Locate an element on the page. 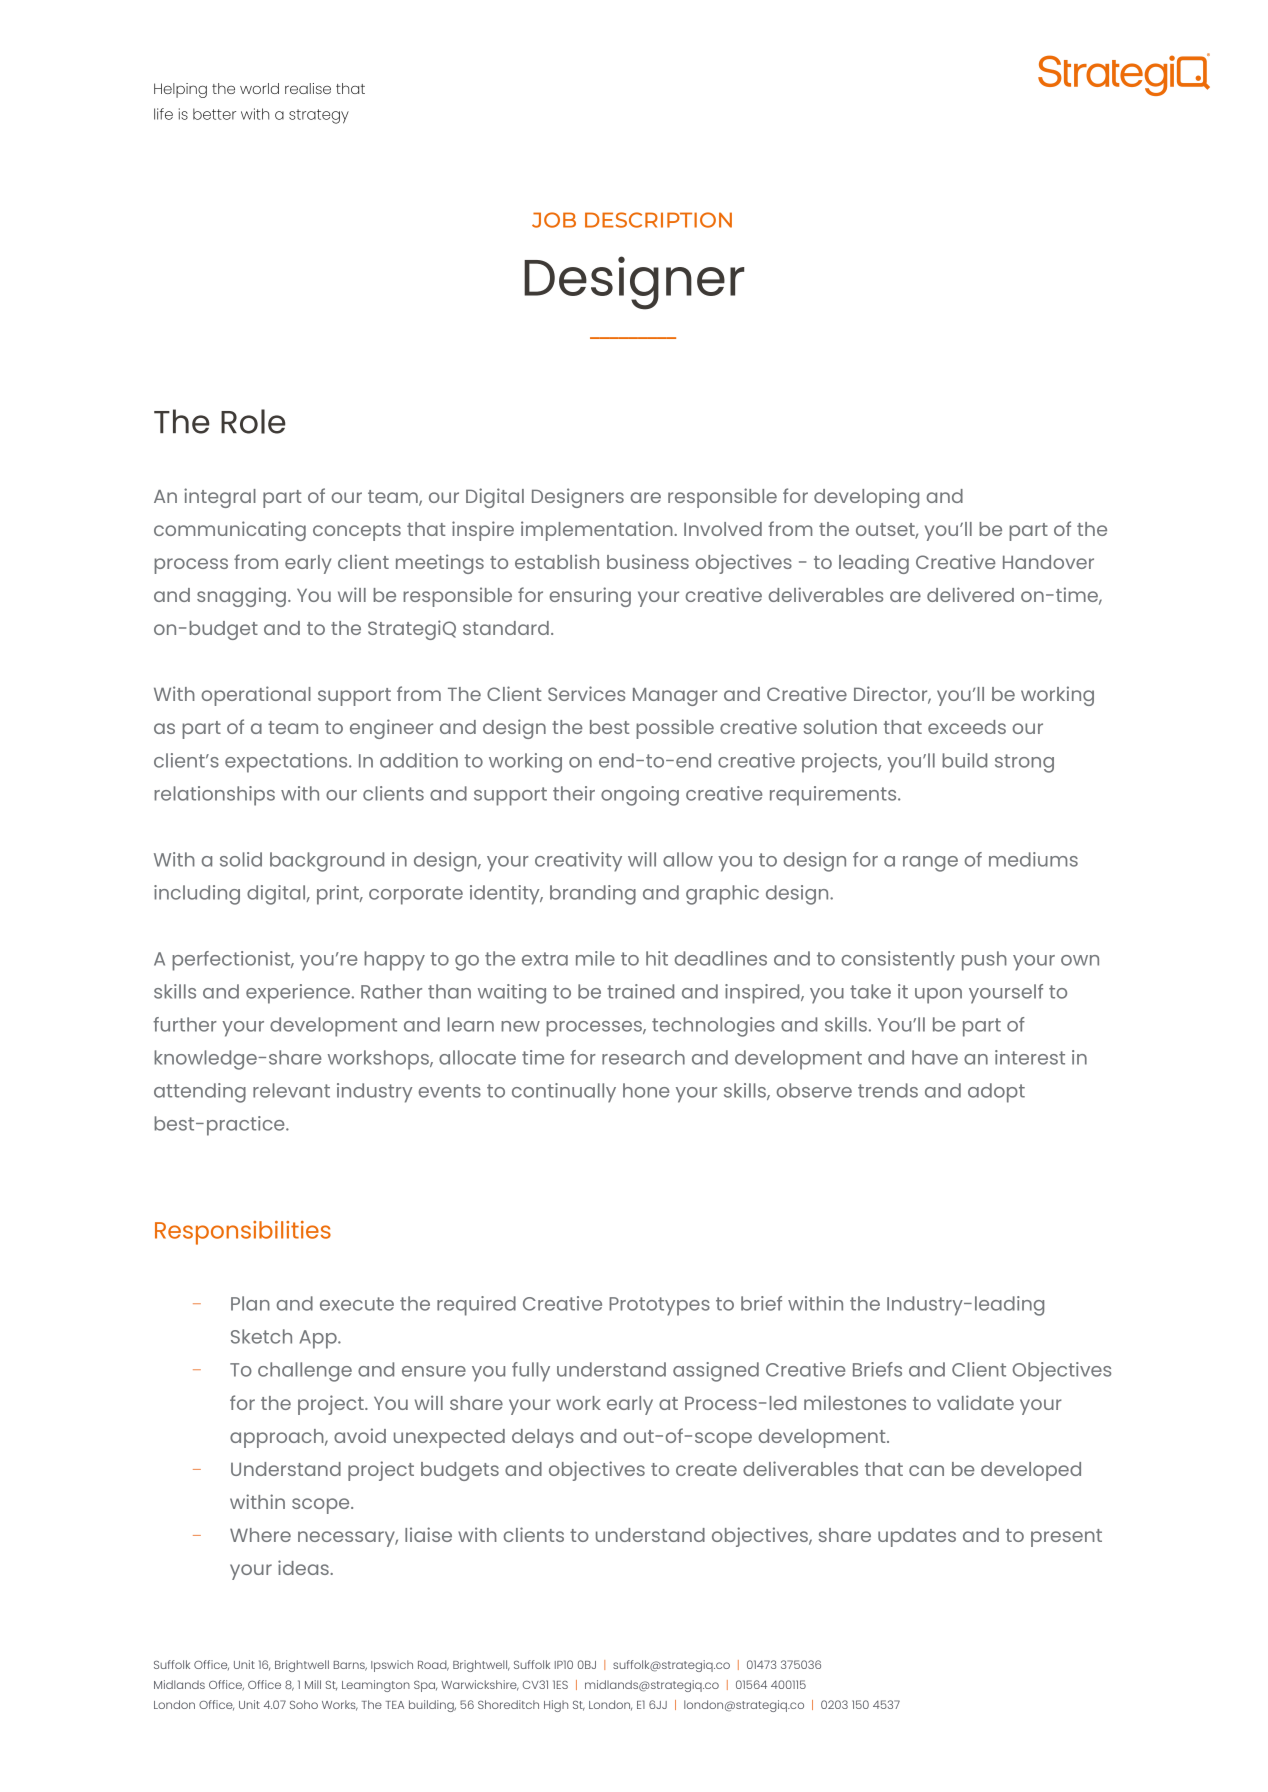 This image has height=1792, width=1268. relevant is located at coordinates (291, 1090).
